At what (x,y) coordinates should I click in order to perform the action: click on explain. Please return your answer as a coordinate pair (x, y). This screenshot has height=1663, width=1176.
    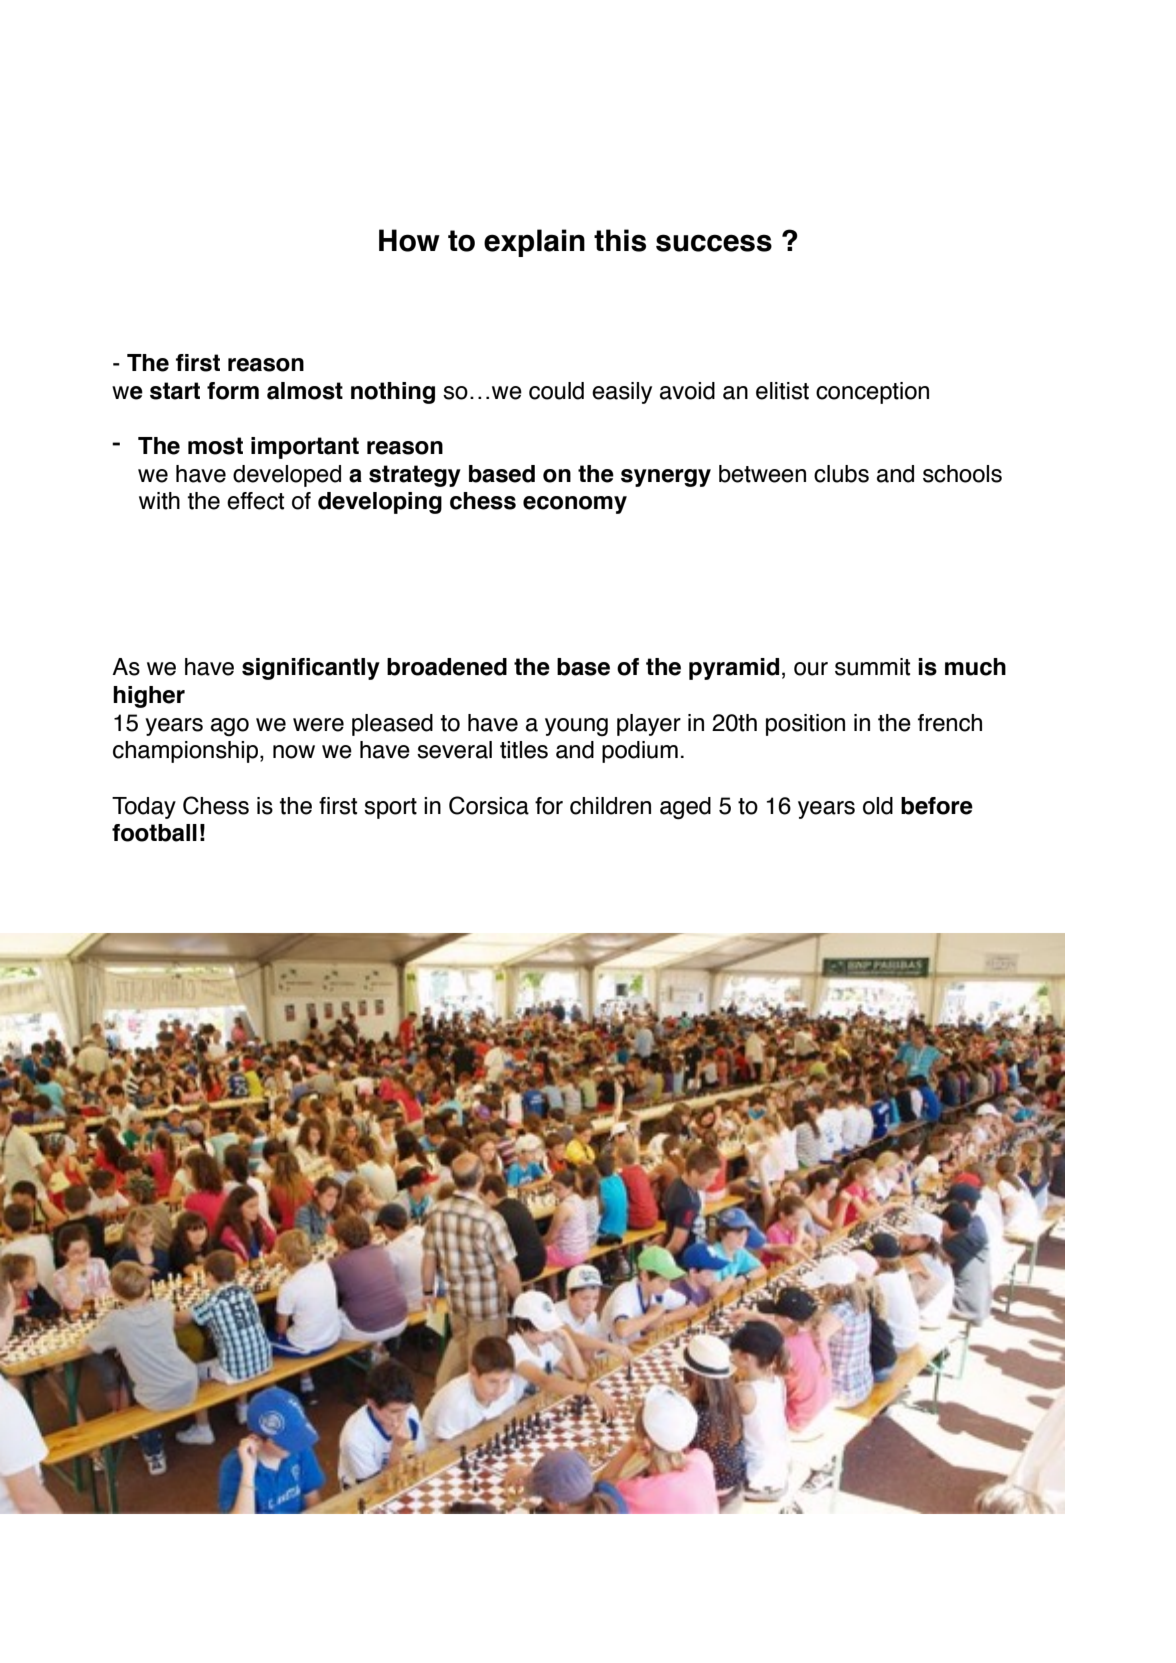
    Looking at the image, I should click on (534, 243).
